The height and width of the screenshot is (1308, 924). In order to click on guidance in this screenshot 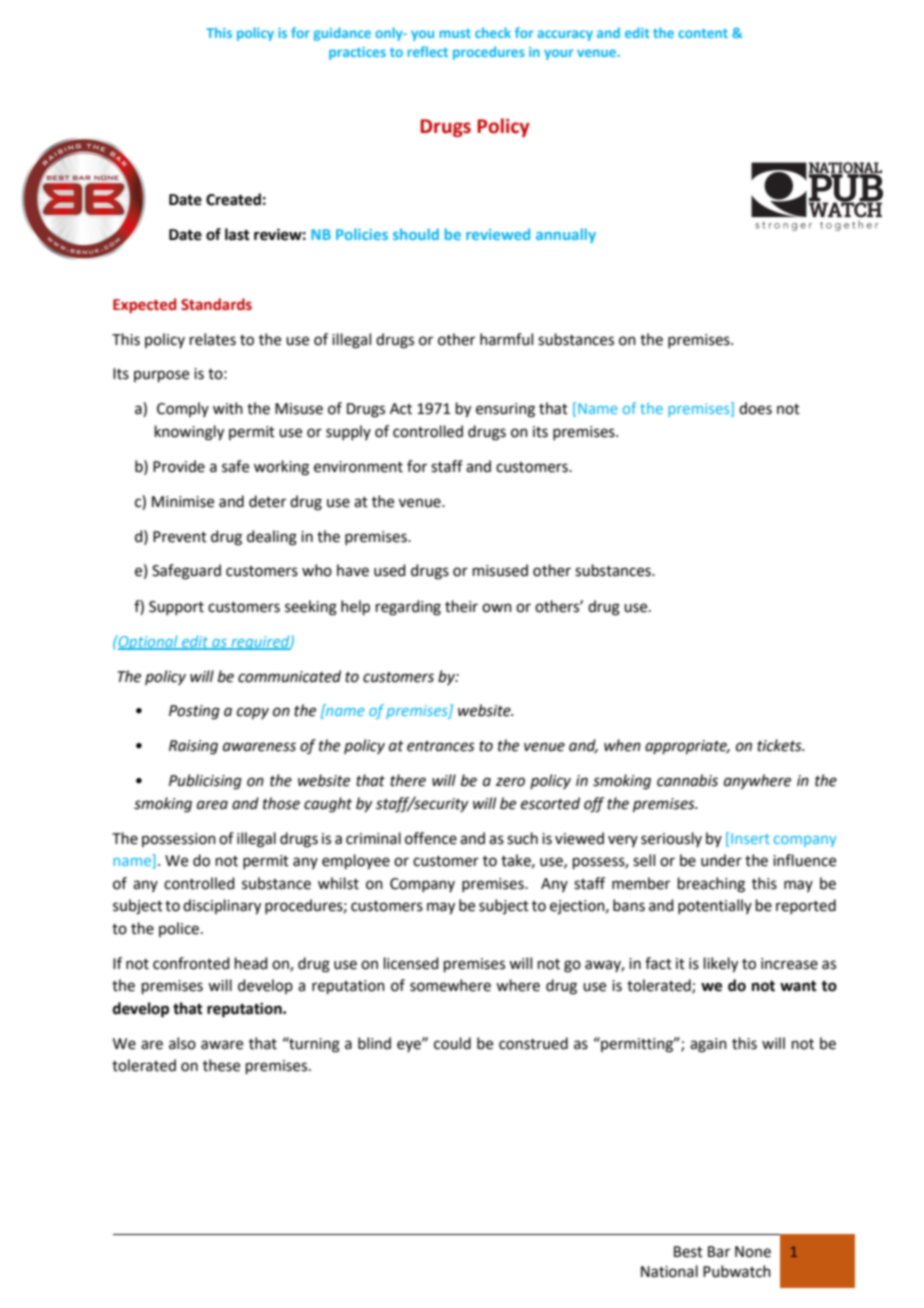, I will do `click(342, 34)`.
